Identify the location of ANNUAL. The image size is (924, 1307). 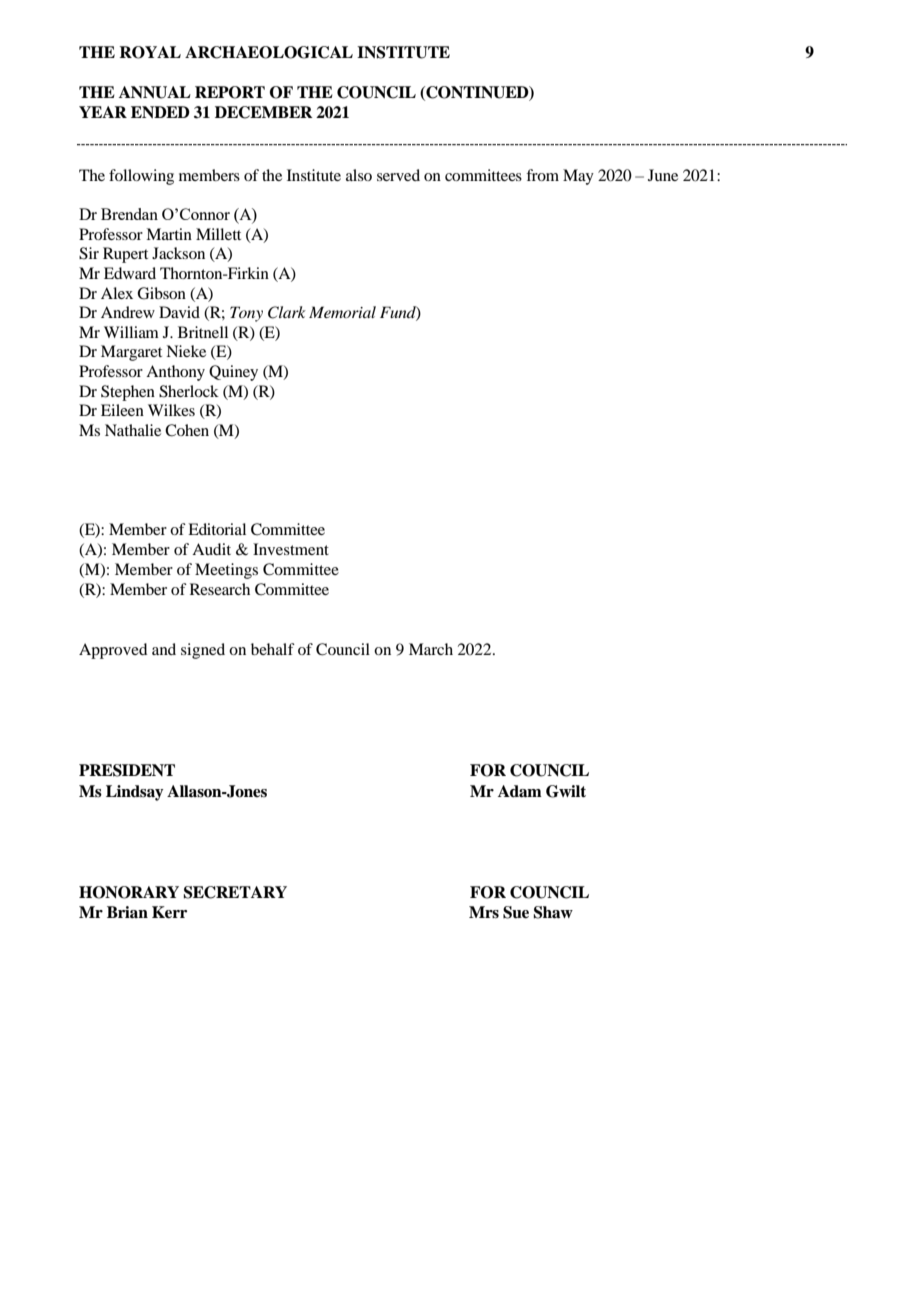
(155, 92).
